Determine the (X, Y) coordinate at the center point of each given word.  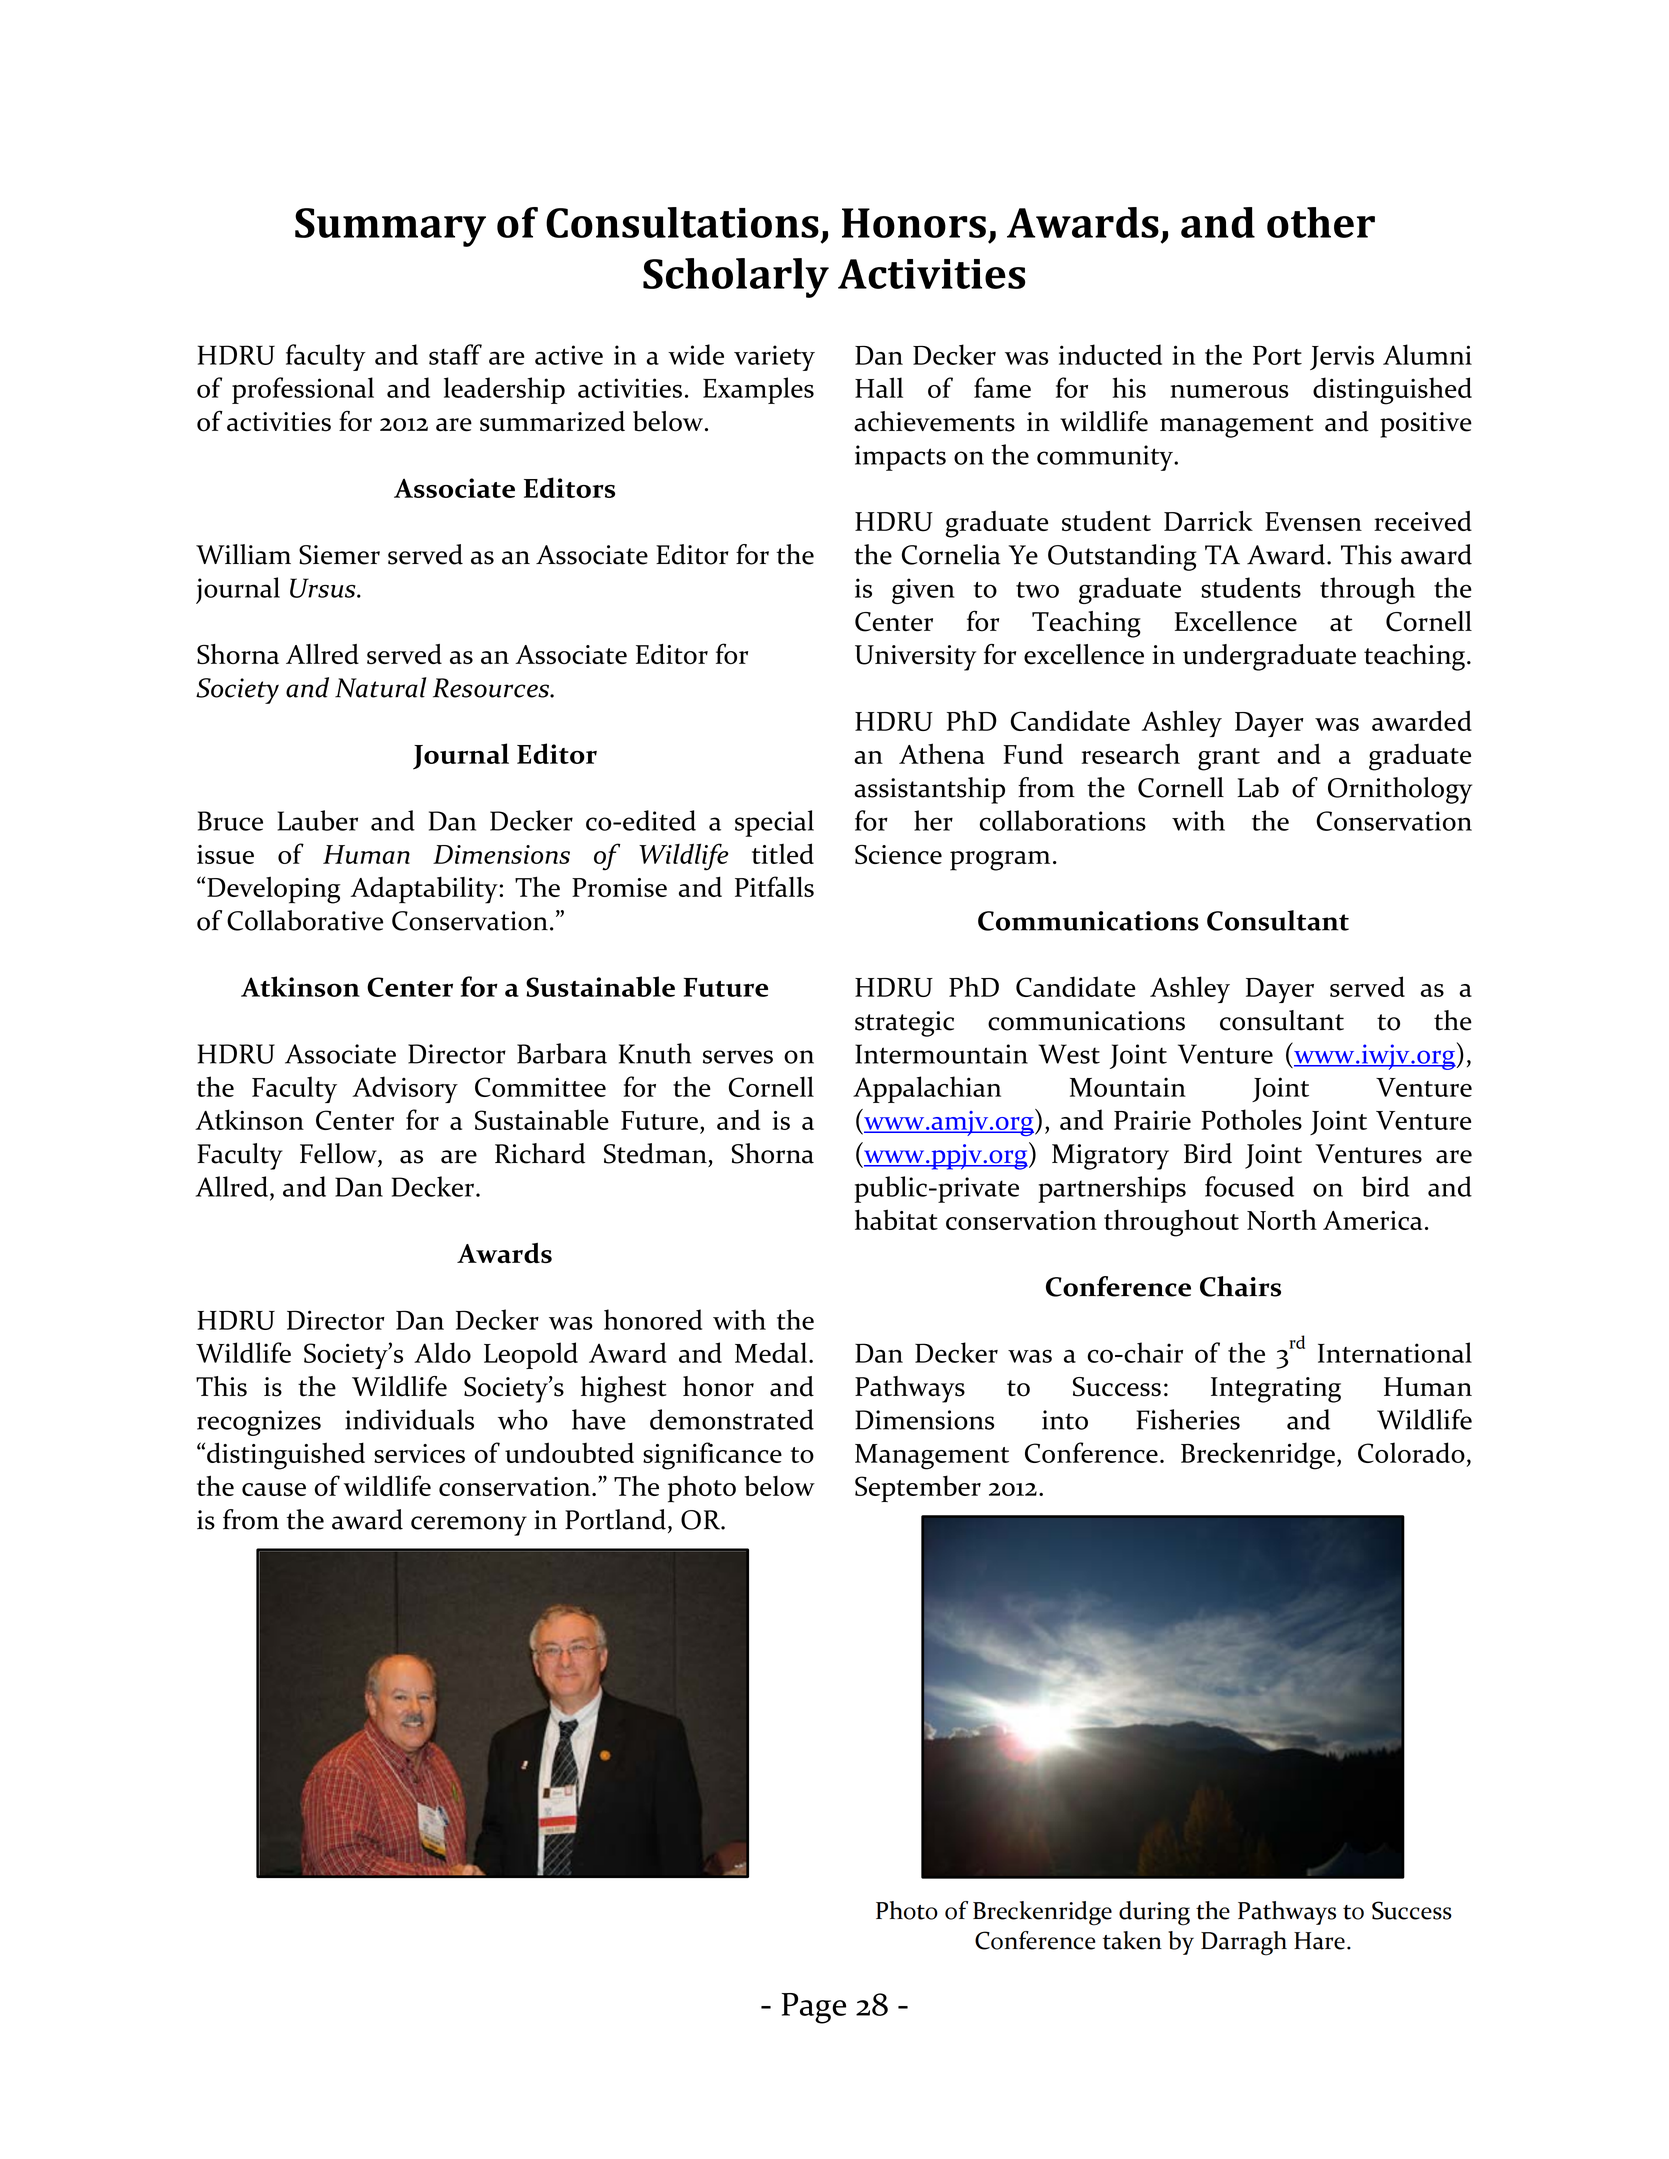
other (1321, 222)
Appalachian (927, 1089)
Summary (390, 227)
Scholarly (736, 278)
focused (1249, 1186)
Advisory (405, 1089)
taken (1132, 1940)
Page (814, 2008)
